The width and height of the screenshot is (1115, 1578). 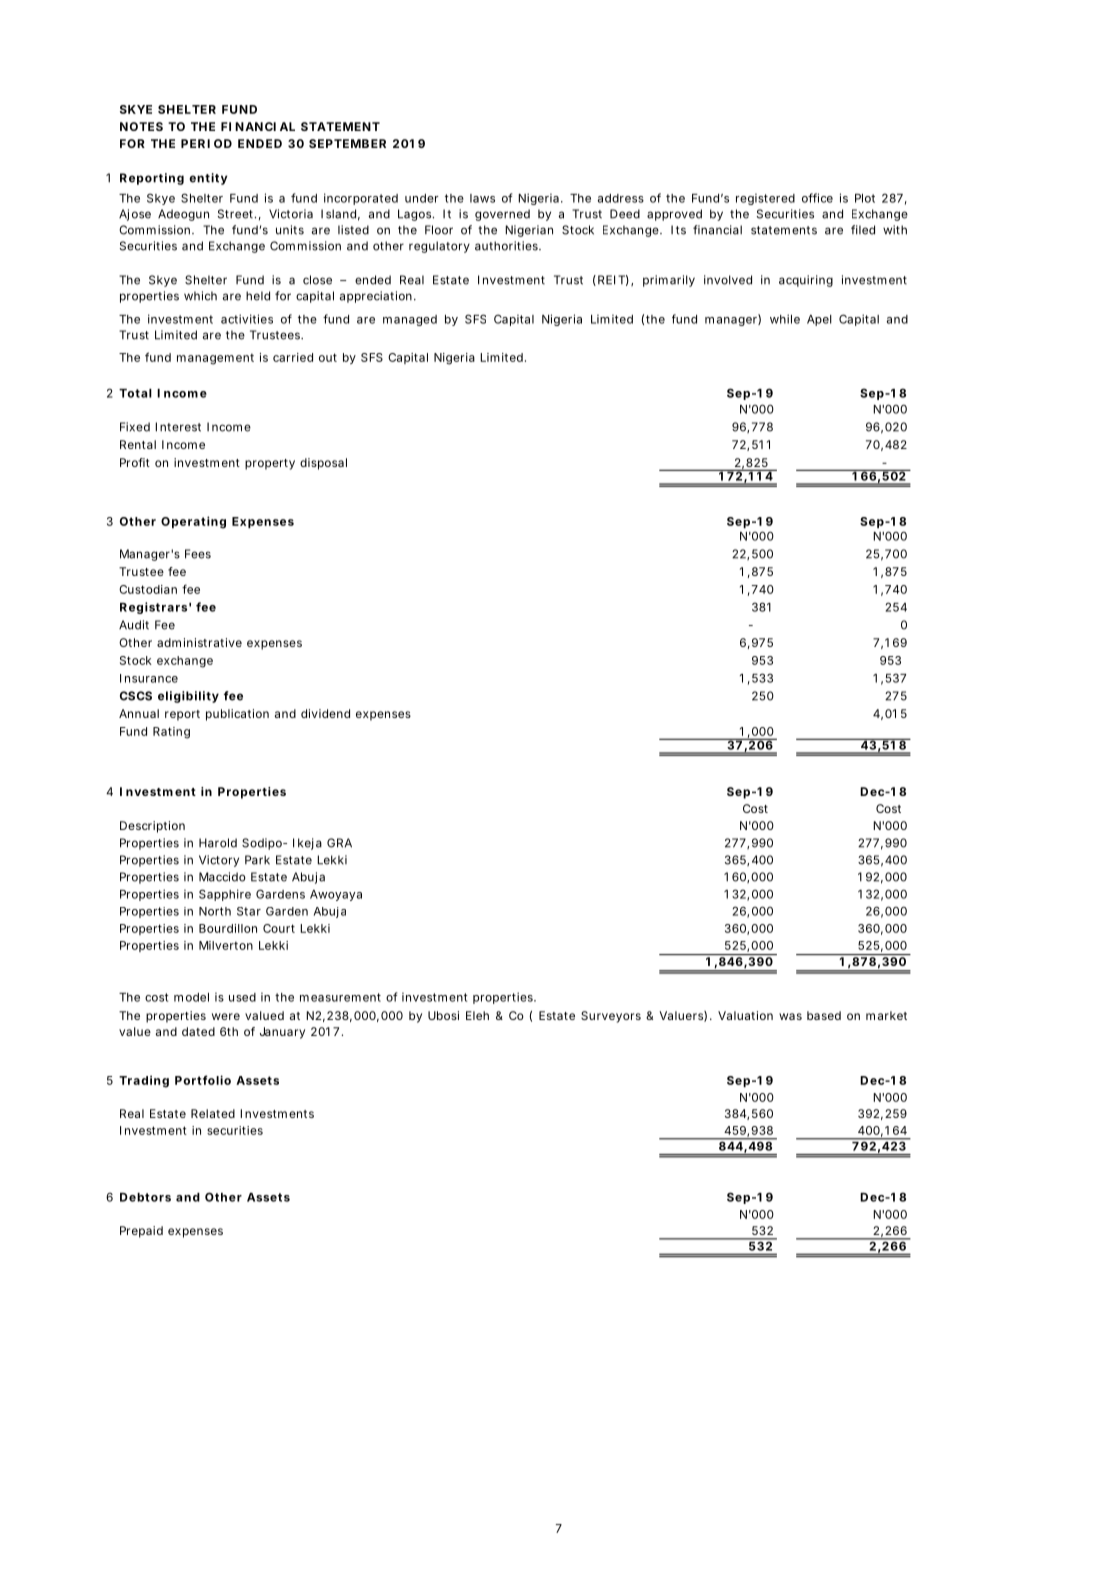 What do you see at coordinates (135, 427) in the screenshot?
I see `Fixed` at bounding box center [135, 427].
